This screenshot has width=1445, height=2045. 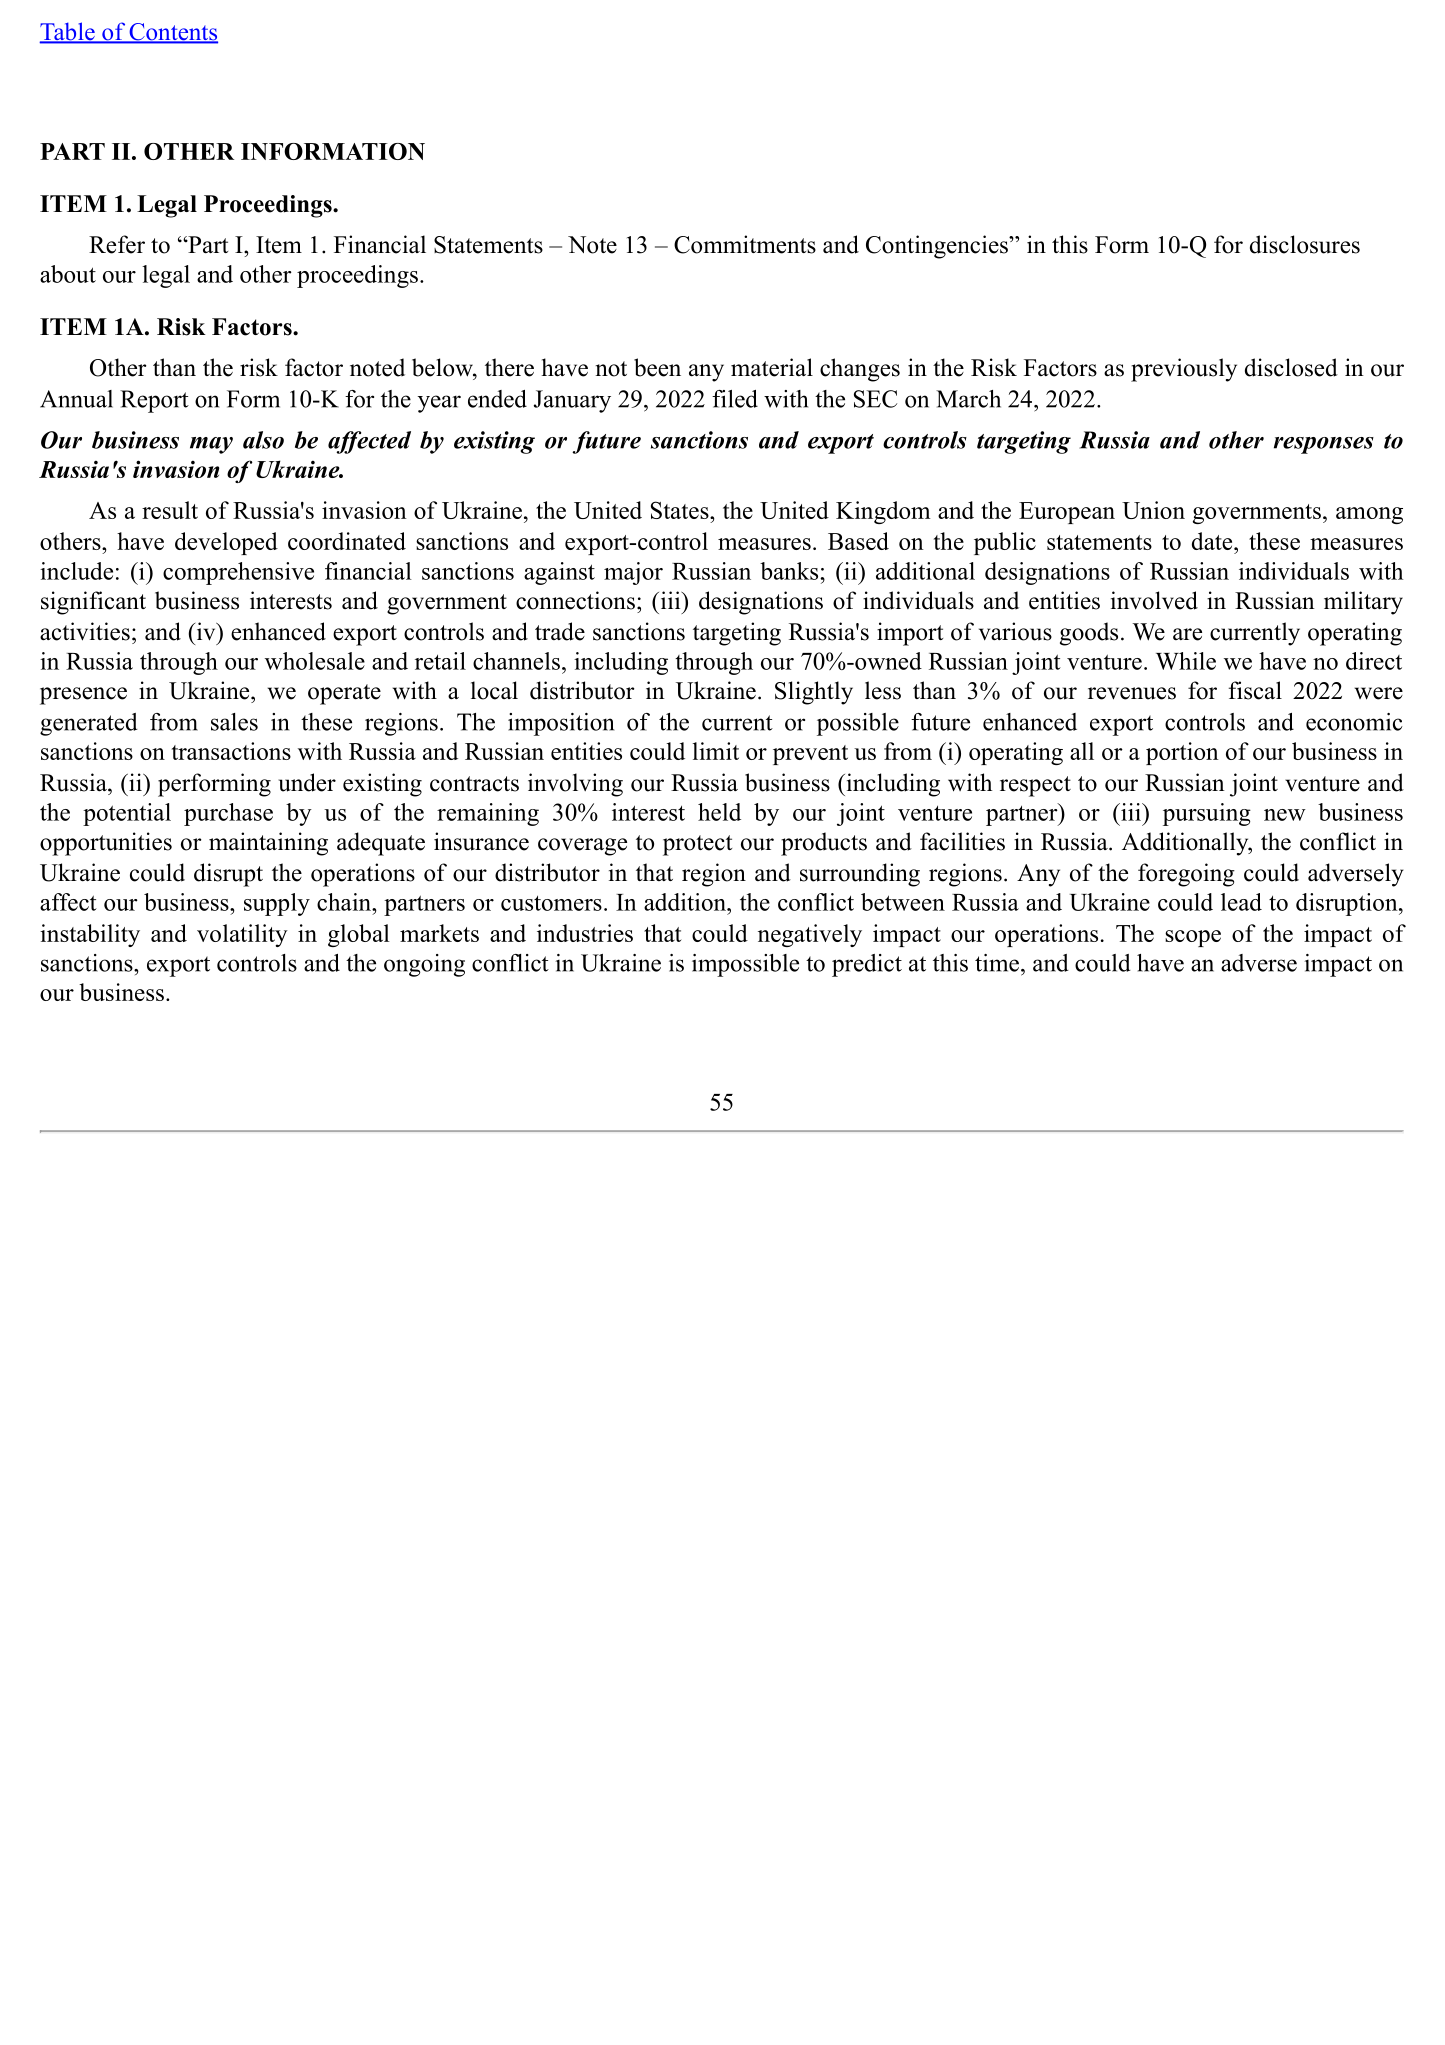 I want to click on negatively, so click(x=810, y=935).
